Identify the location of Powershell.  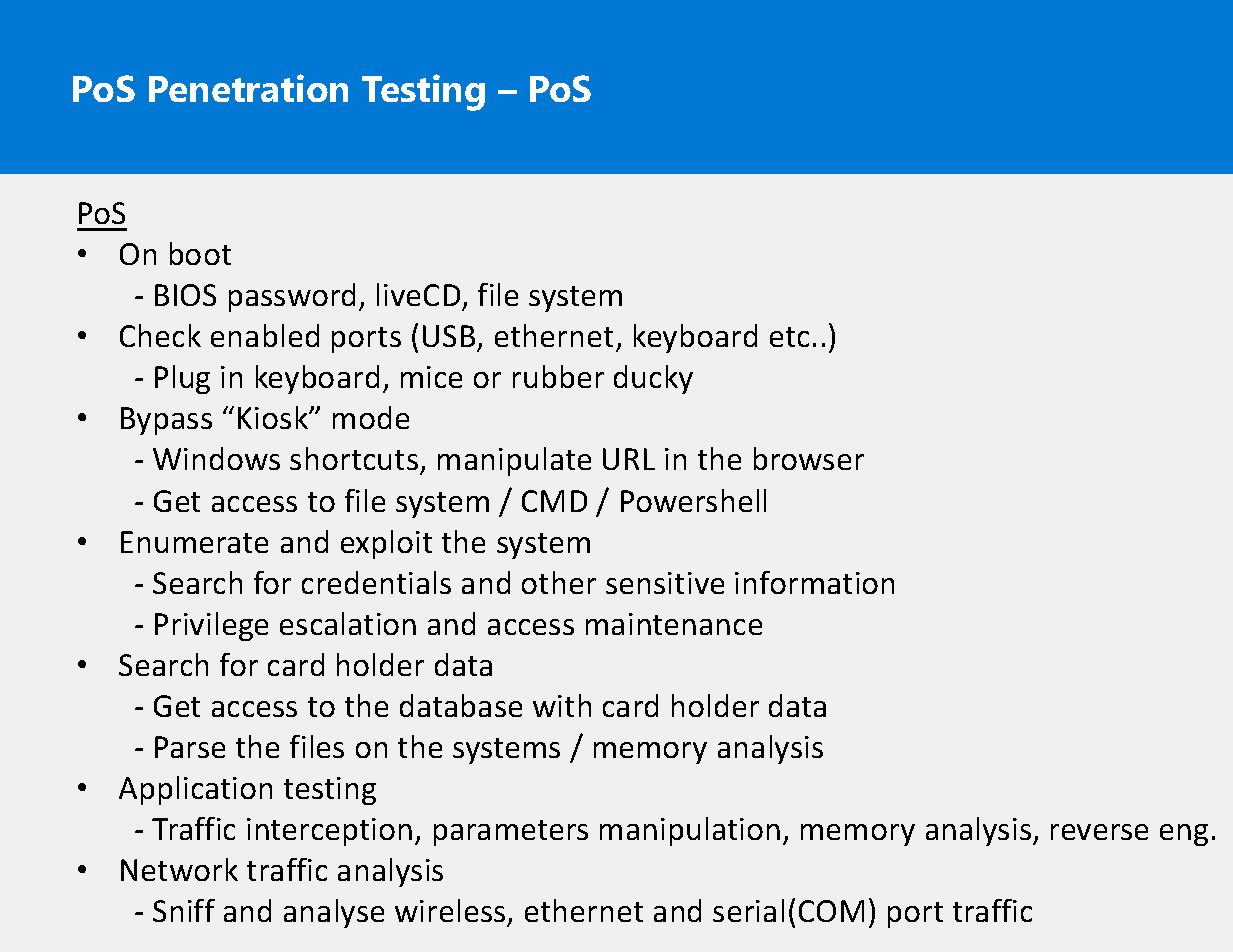
(693, 500).
